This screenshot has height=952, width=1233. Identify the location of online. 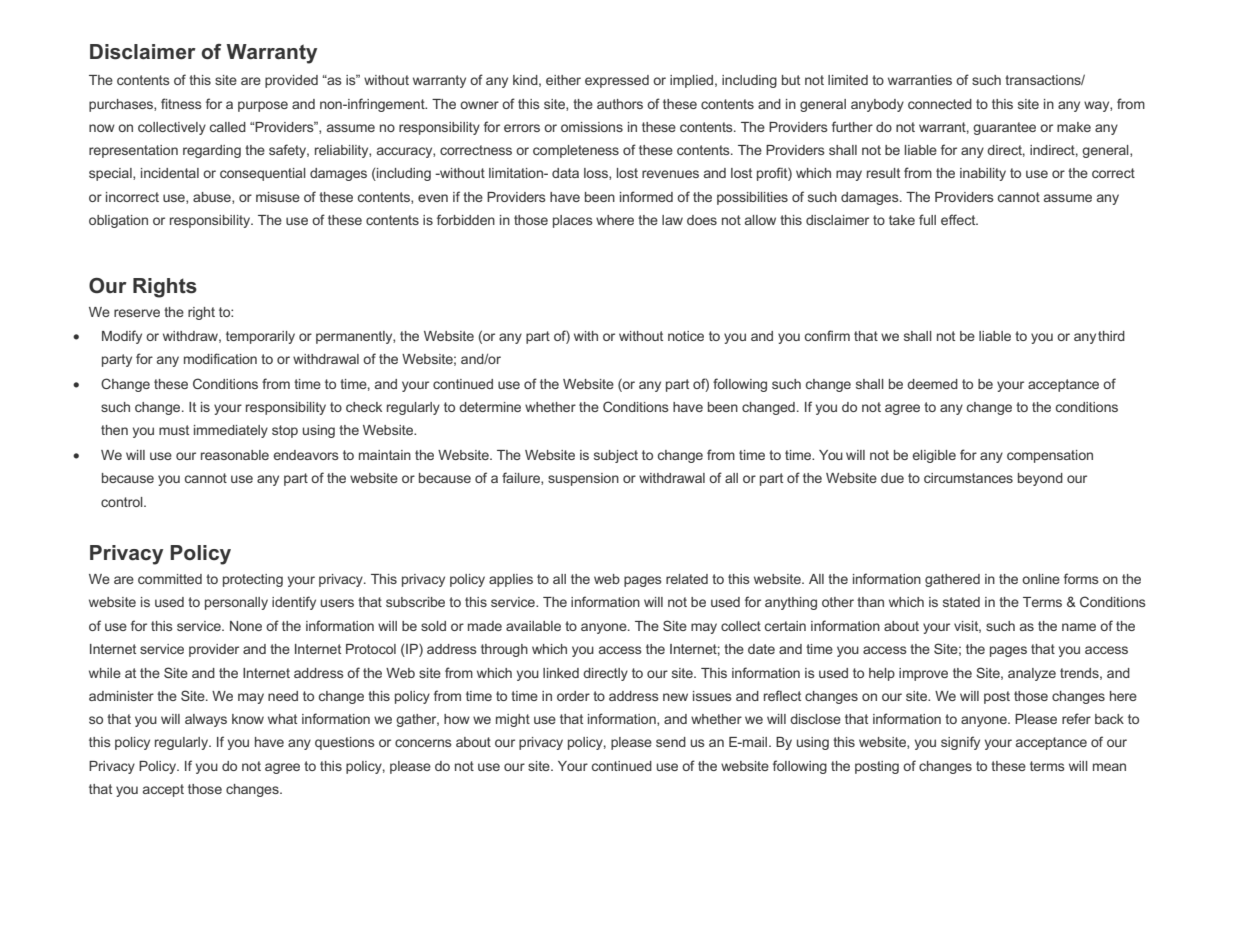
(1041, 579).
